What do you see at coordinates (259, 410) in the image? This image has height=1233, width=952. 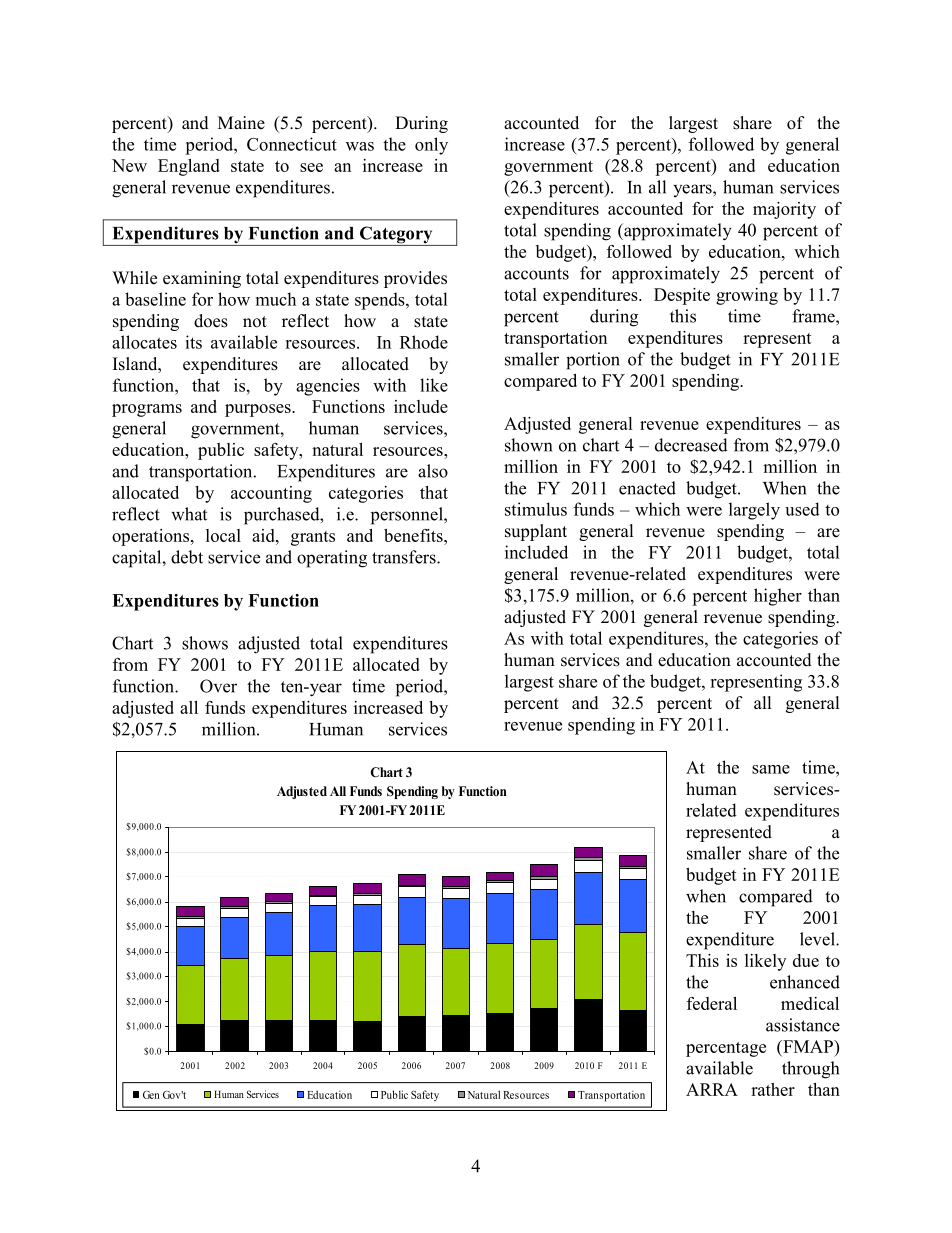 I see `purposes` at bounding box center [259, 410].
